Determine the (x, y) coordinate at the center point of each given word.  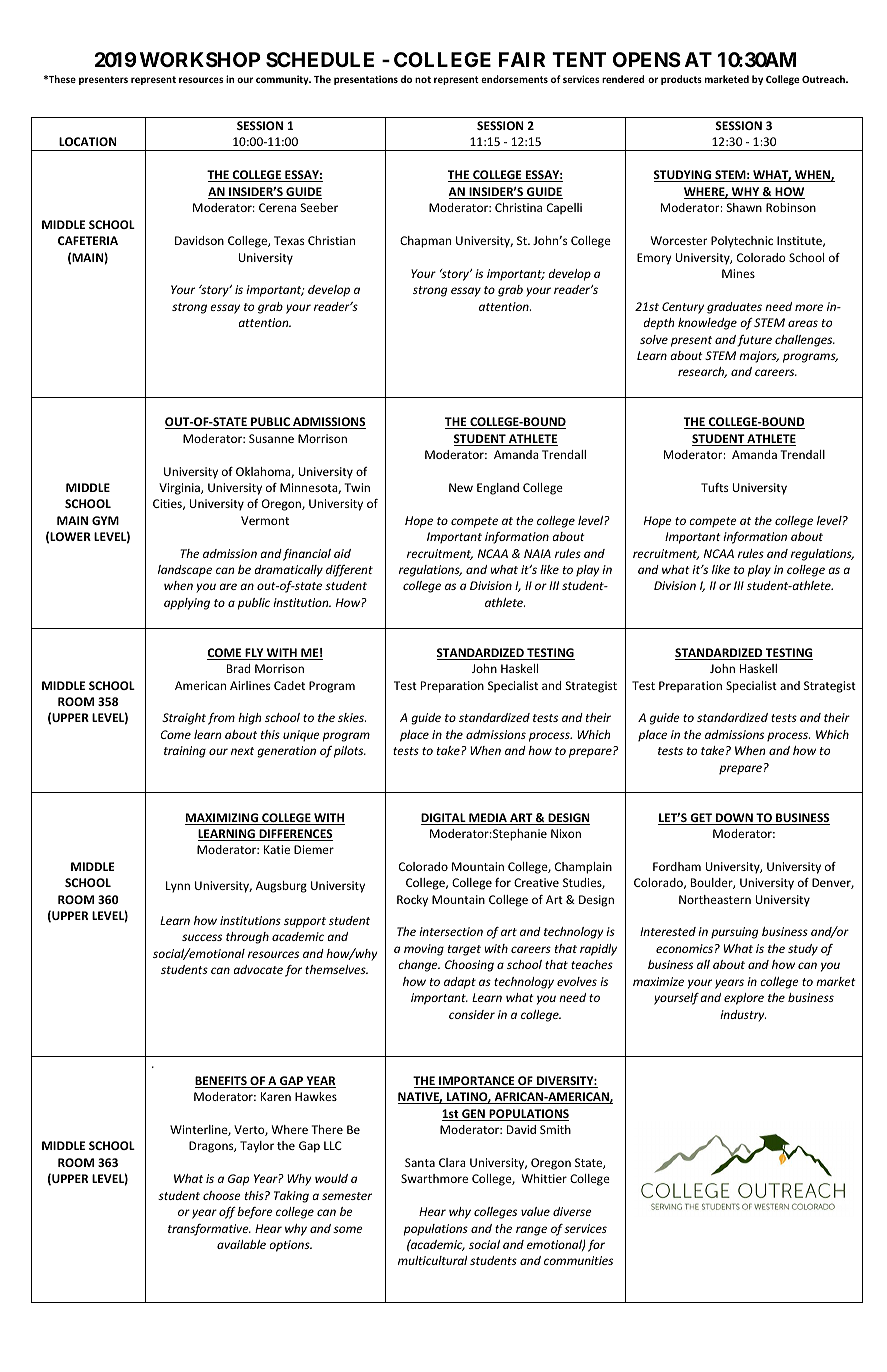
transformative (209, 1230)
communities (578, 1260)
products (681, 80)
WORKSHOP (200, 59)
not (423, 79)
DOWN (734, 819)
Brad (238, 668)
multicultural (432, 1260)
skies (352, 717)
